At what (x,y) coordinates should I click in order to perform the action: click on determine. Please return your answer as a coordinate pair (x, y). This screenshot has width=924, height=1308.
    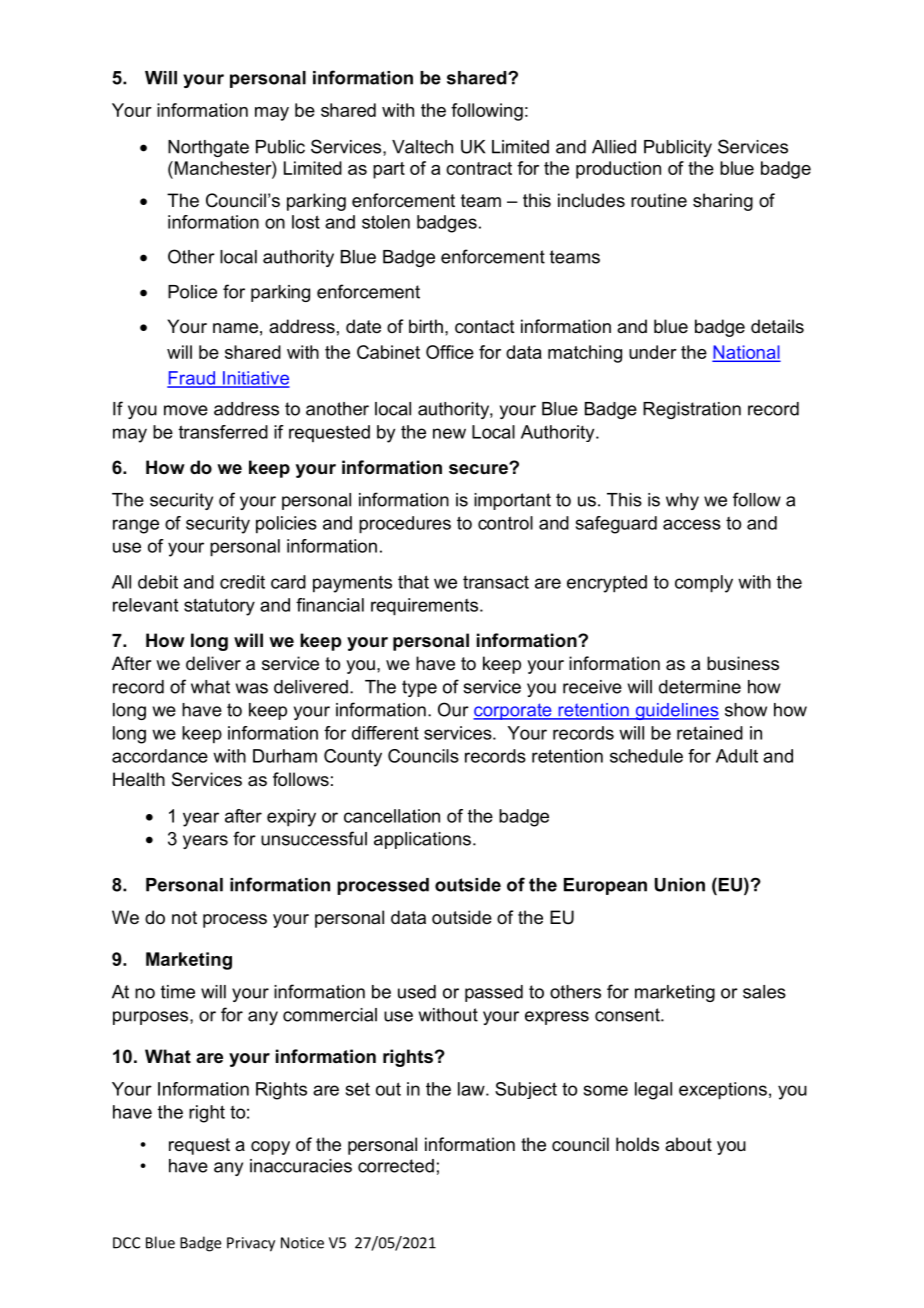
    Looking at the image, I should click on (700, 687).
